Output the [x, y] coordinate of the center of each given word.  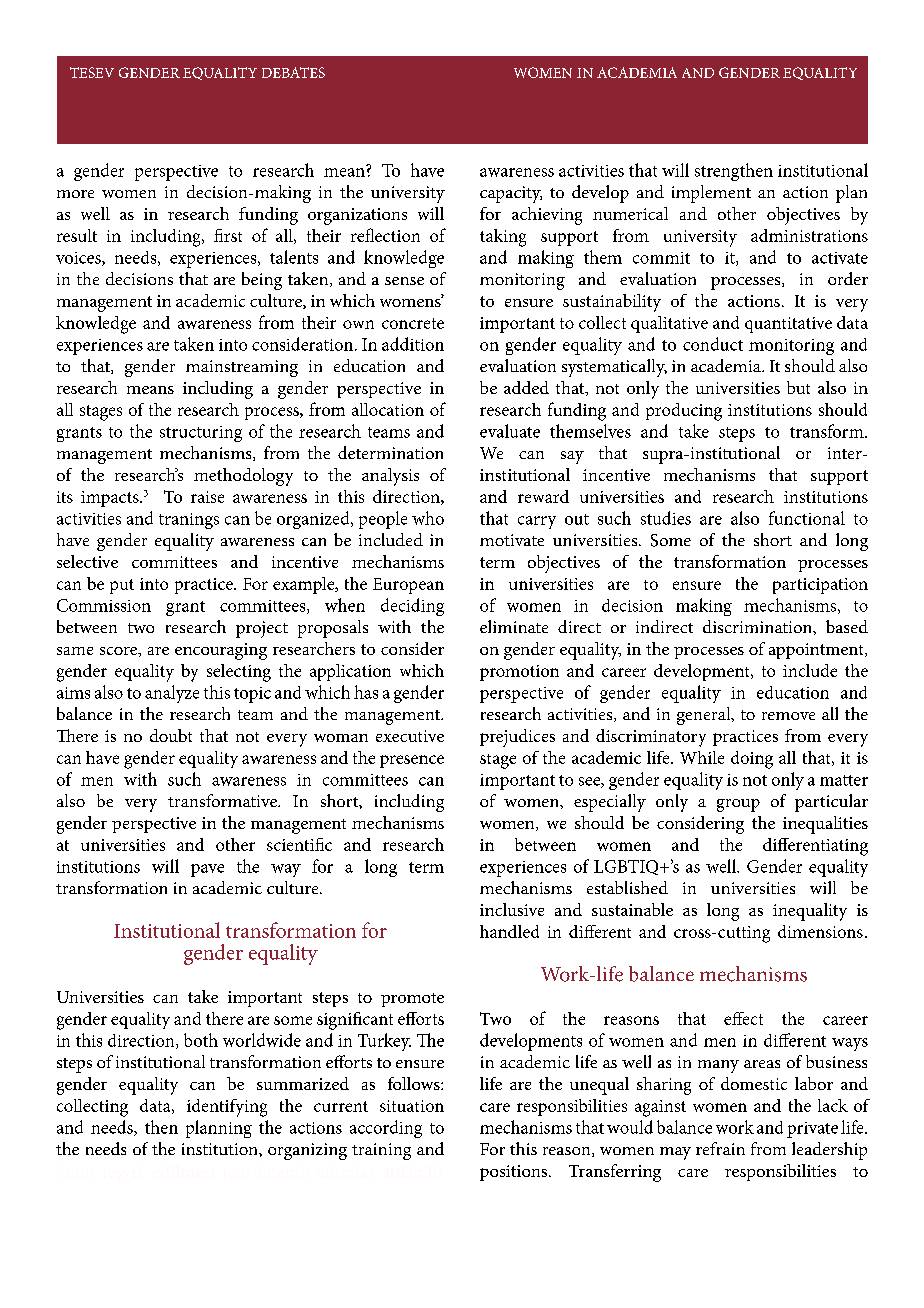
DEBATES [293, 72]
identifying [227, 1108]
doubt [171, 735]
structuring [201, 434]
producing [684, 412]
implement [711, 194]
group [738, 805]
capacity [511, 194]
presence [412, 761]
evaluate [510, 431]
